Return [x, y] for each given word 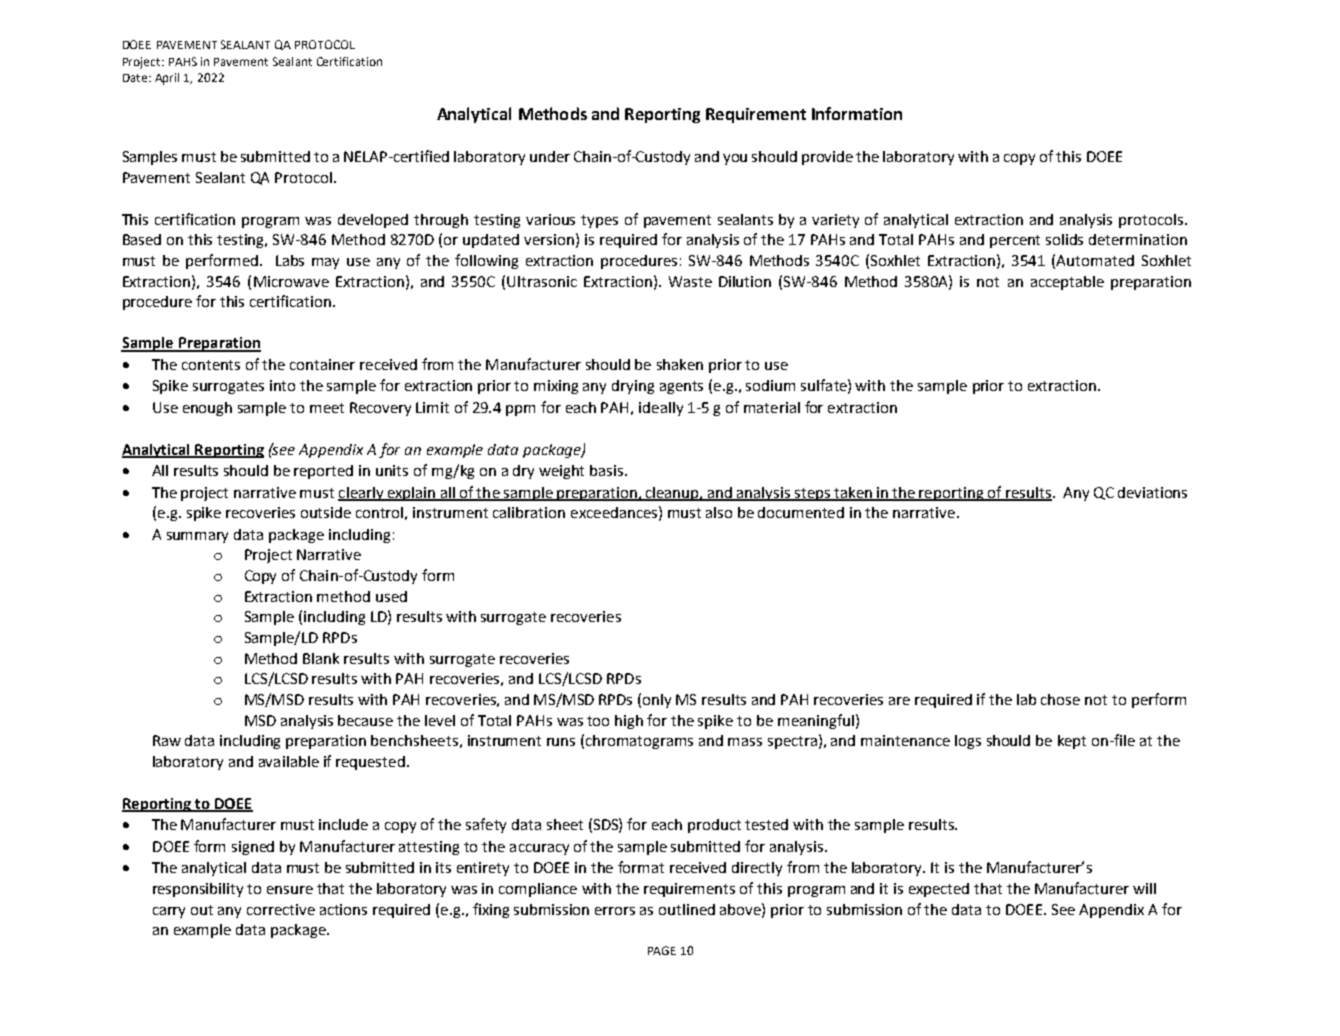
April [167, 79]
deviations [1152, 492]
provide [827, 158]
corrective [281, 909]
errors [615, 911]
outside [326, 512]
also [719, 512]
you [735, 159]
